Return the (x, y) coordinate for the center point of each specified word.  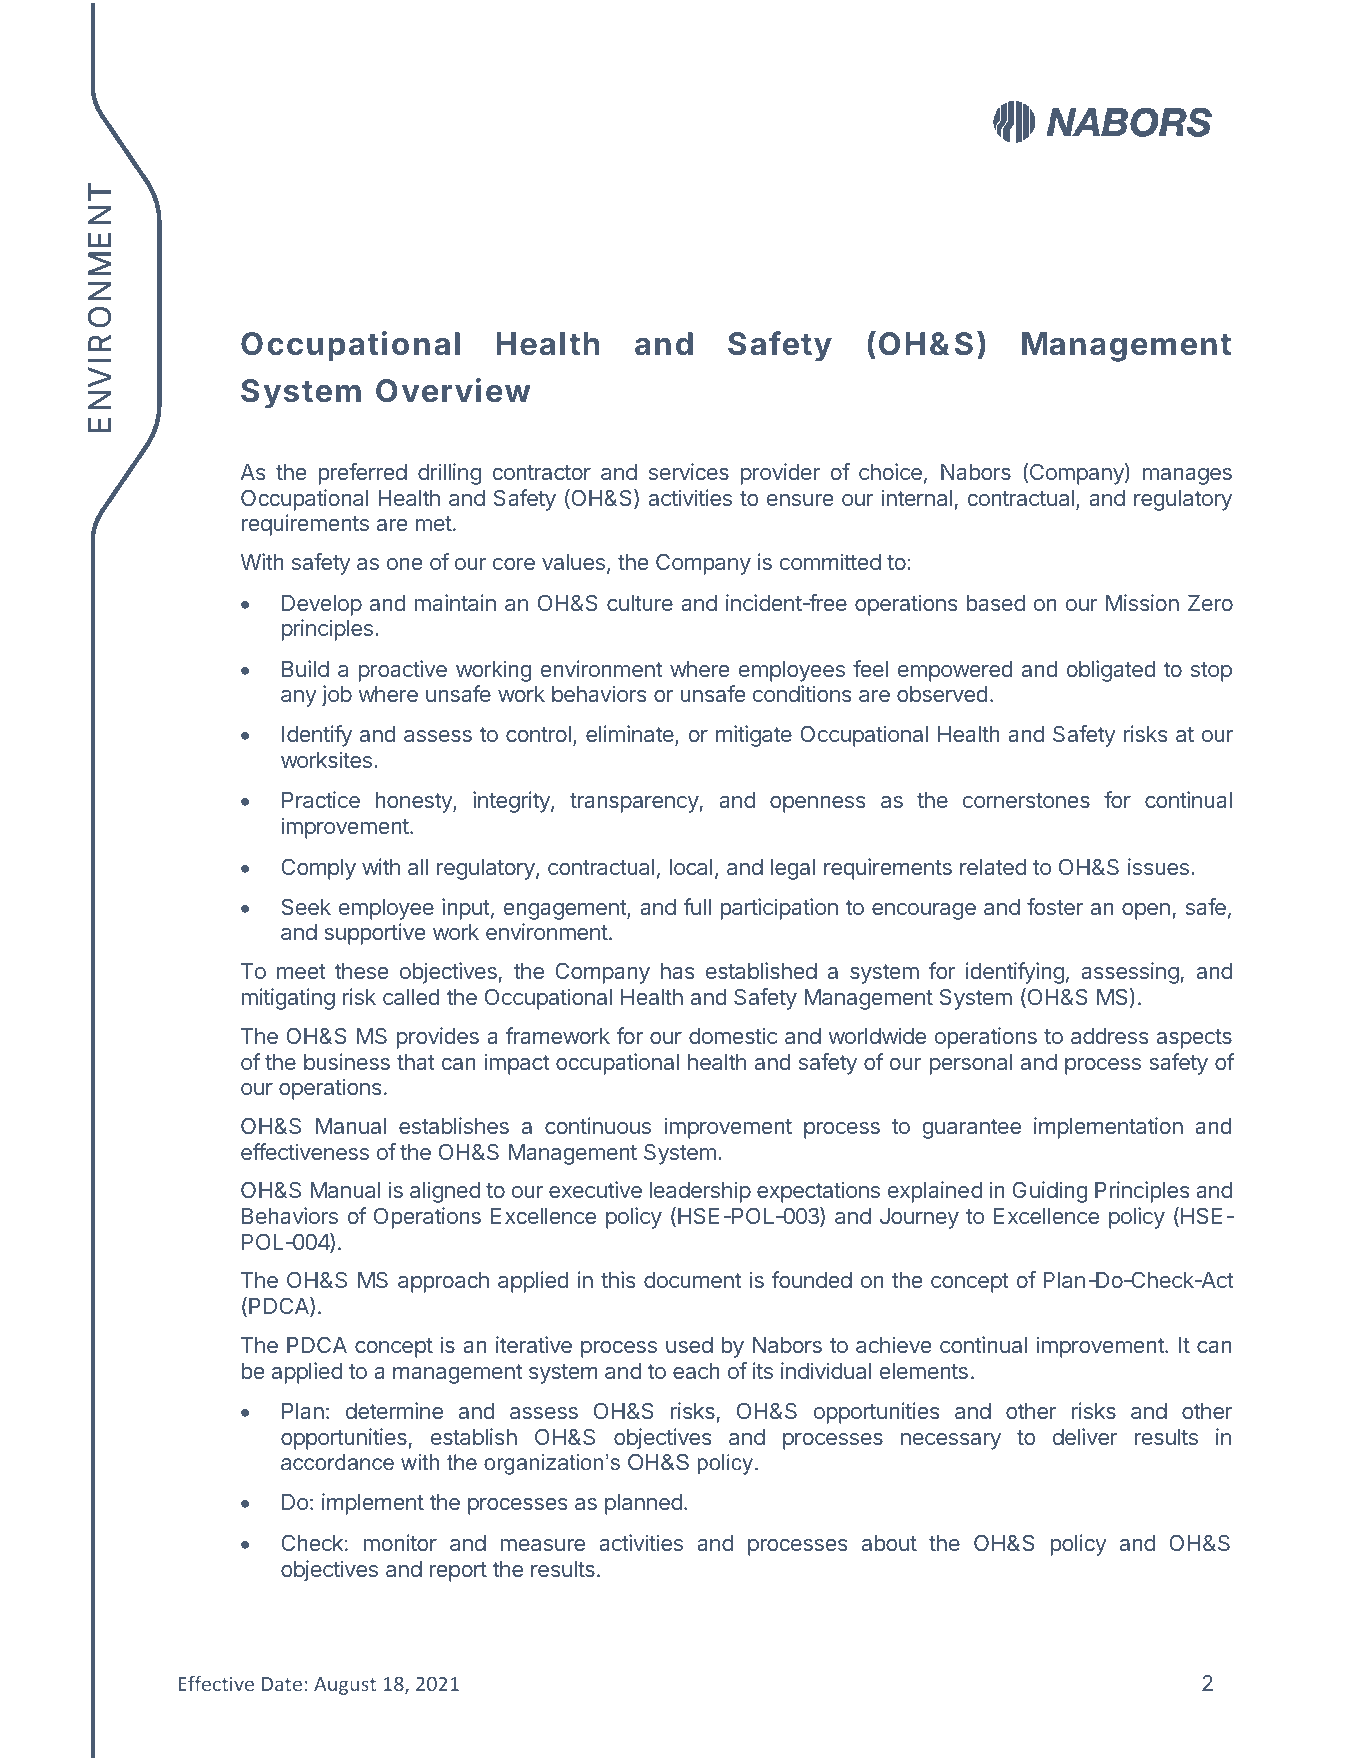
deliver (1085, 1436)
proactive (403, 671)
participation (779, 909)
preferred (363, 474)
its (763, 1370)
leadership (700, 1192)
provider (780, 474)
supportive (375, 934)
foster (1055, 906)
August (345, 1686)
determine (394, 1410)
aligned (445, 1192)
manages (1187, 476)
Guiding (1050, 1192)
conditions (802, 693)
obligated (1111, 671)
